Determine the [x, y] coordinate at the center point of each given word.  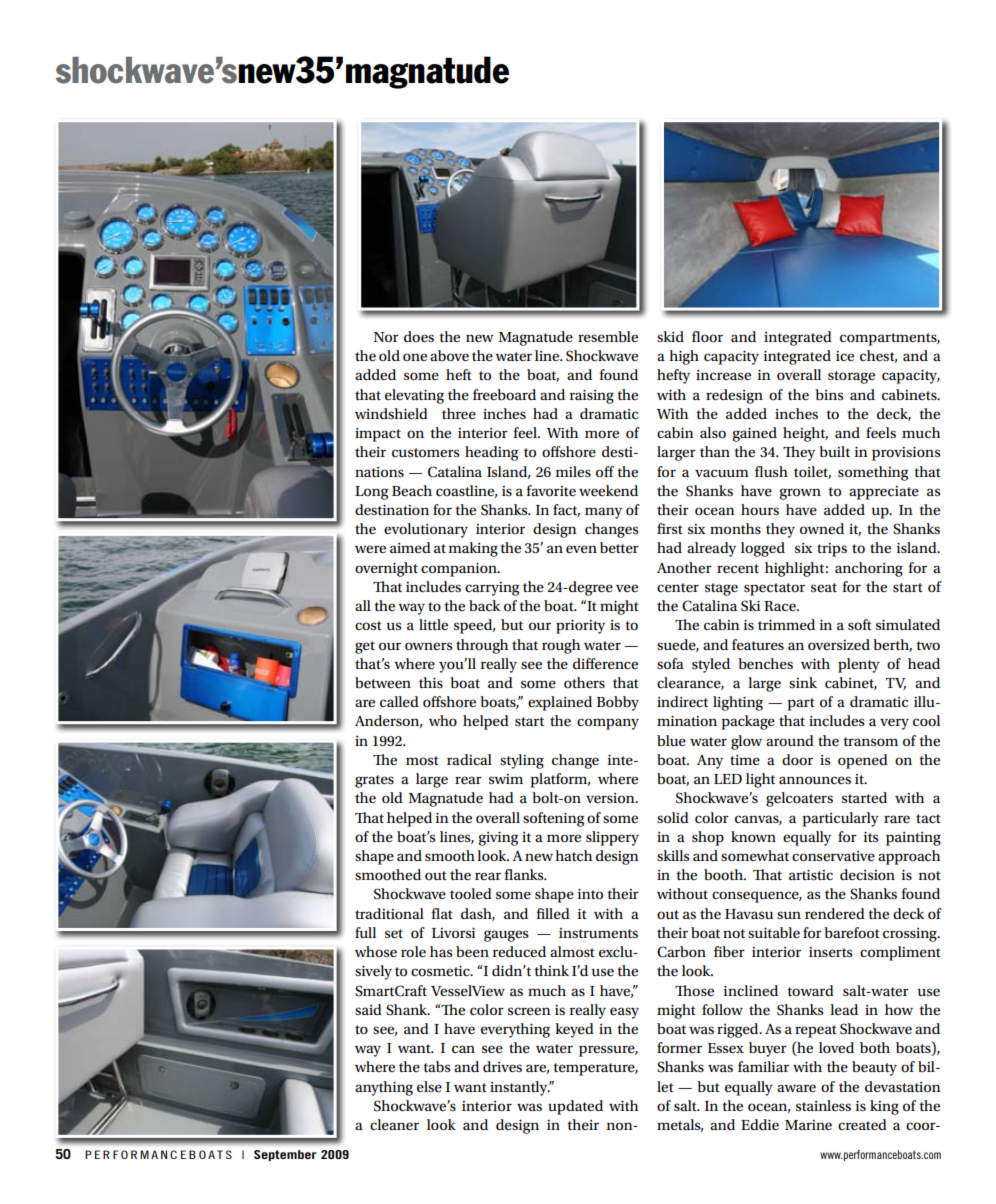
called [399, 701]
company [608, 724]
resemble [608, 336]
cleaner [394, 1124]
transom [870, 741]
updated [575, 1107]
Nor [386, 337]
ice [845, 356]
